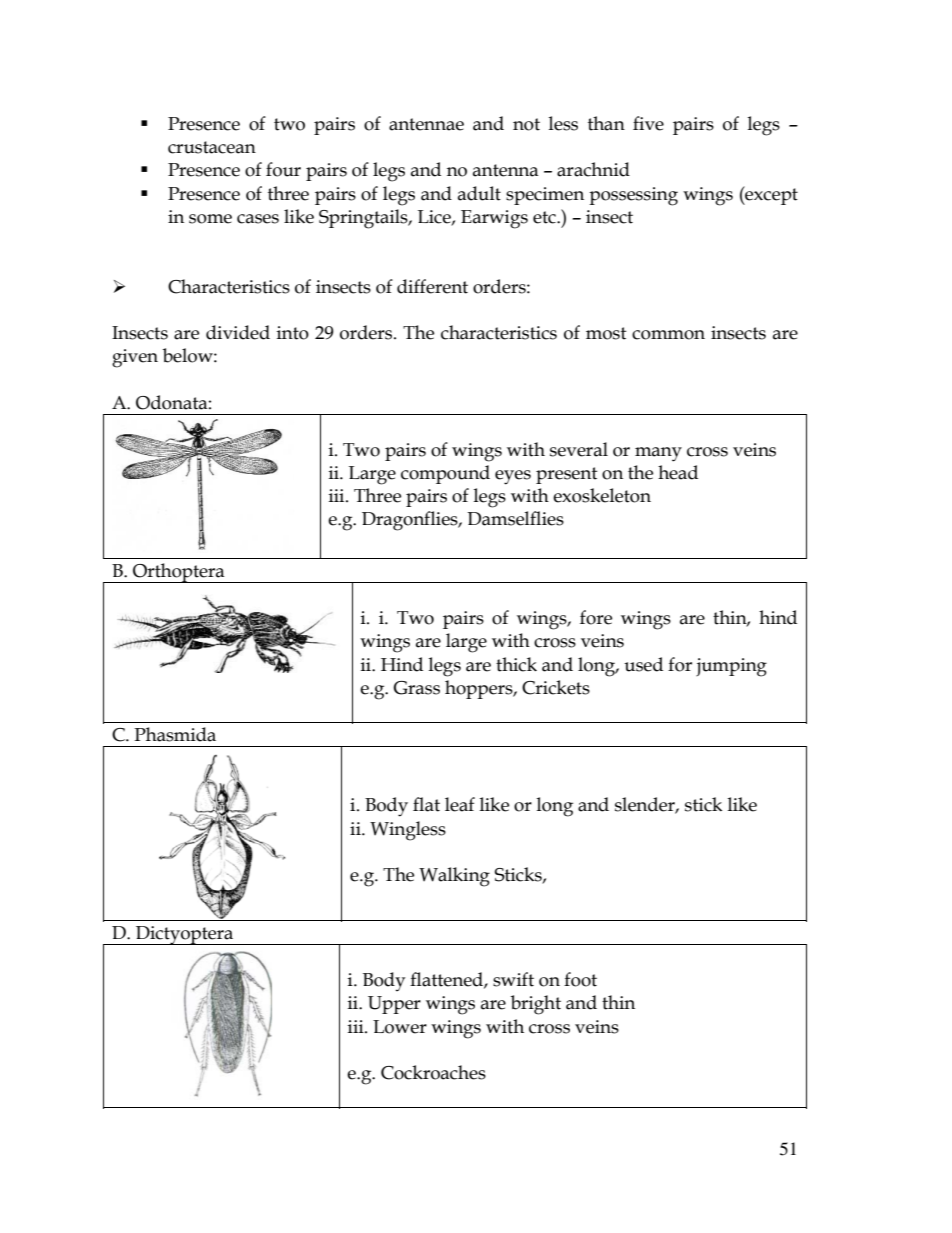  Describe the element at coordinates (658, 454) in the screenshot. I see `many` at that location.
